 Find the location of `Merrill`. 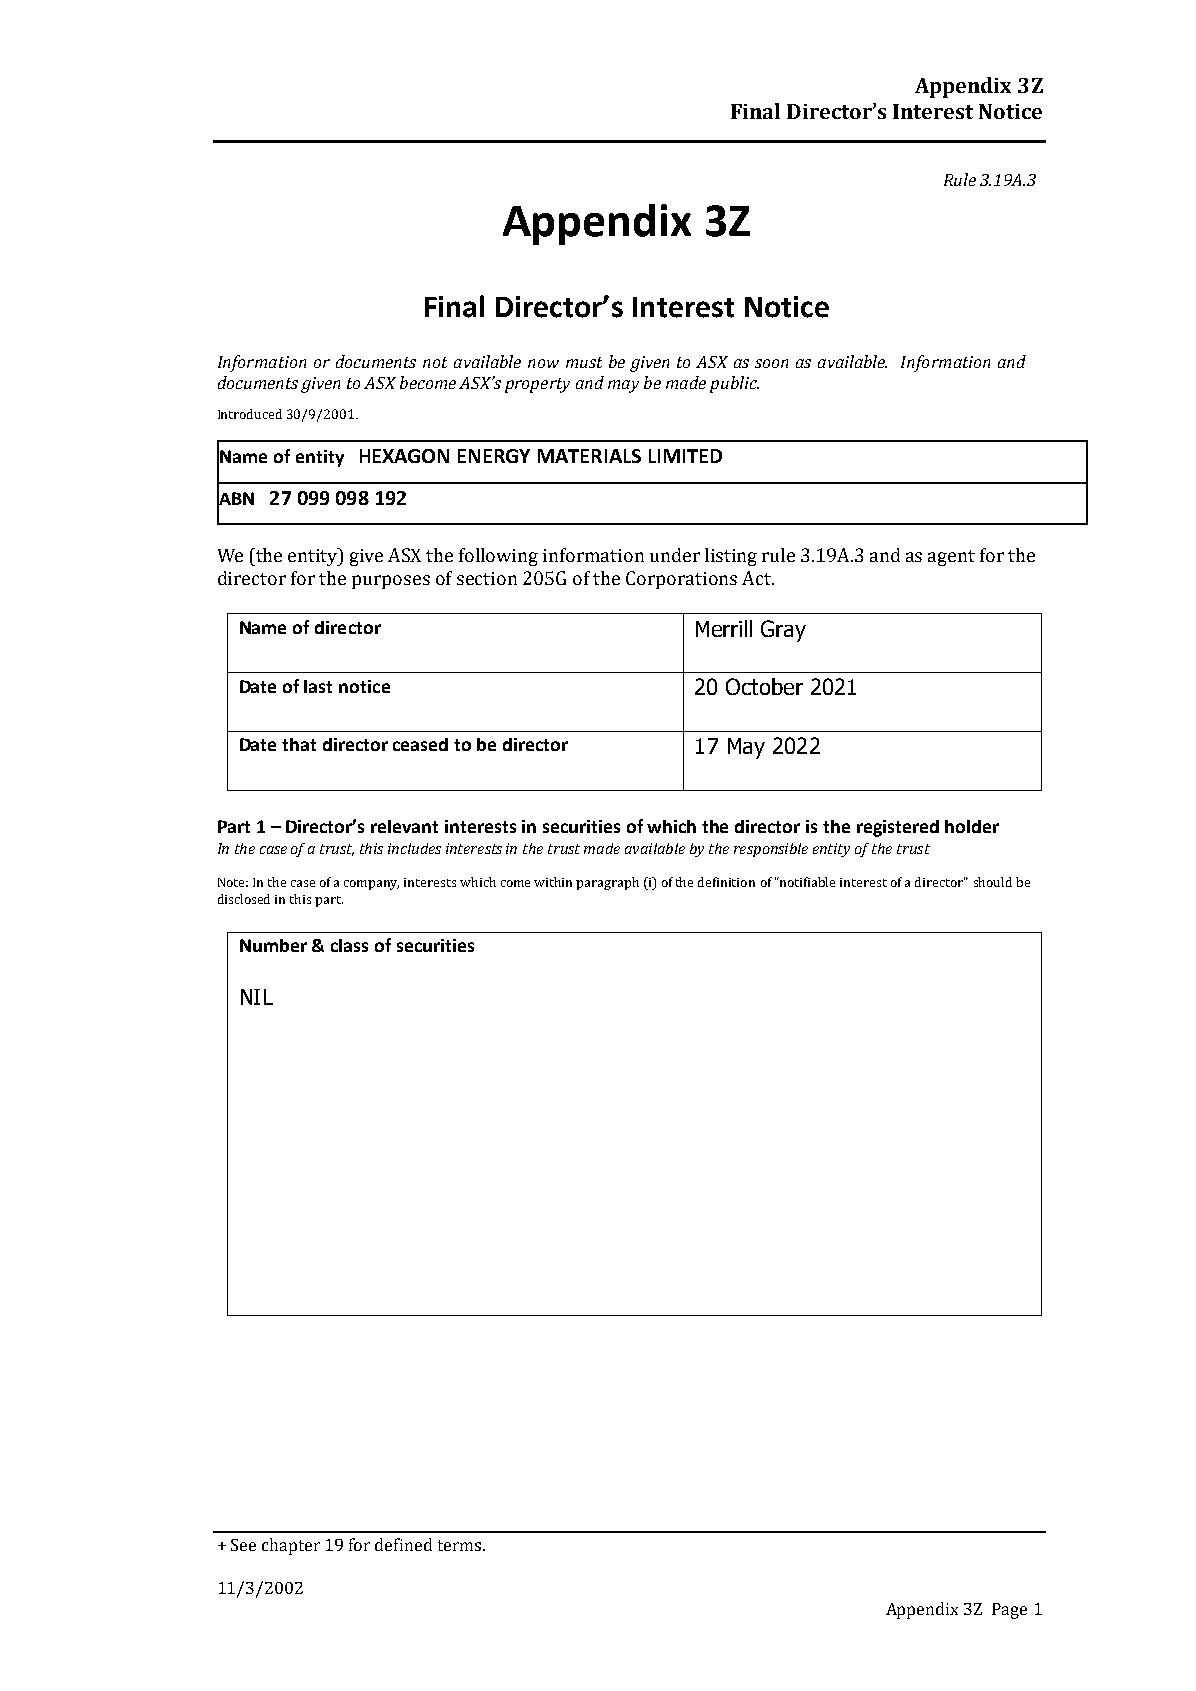

Merrill is located at coordinates (724, 628).
